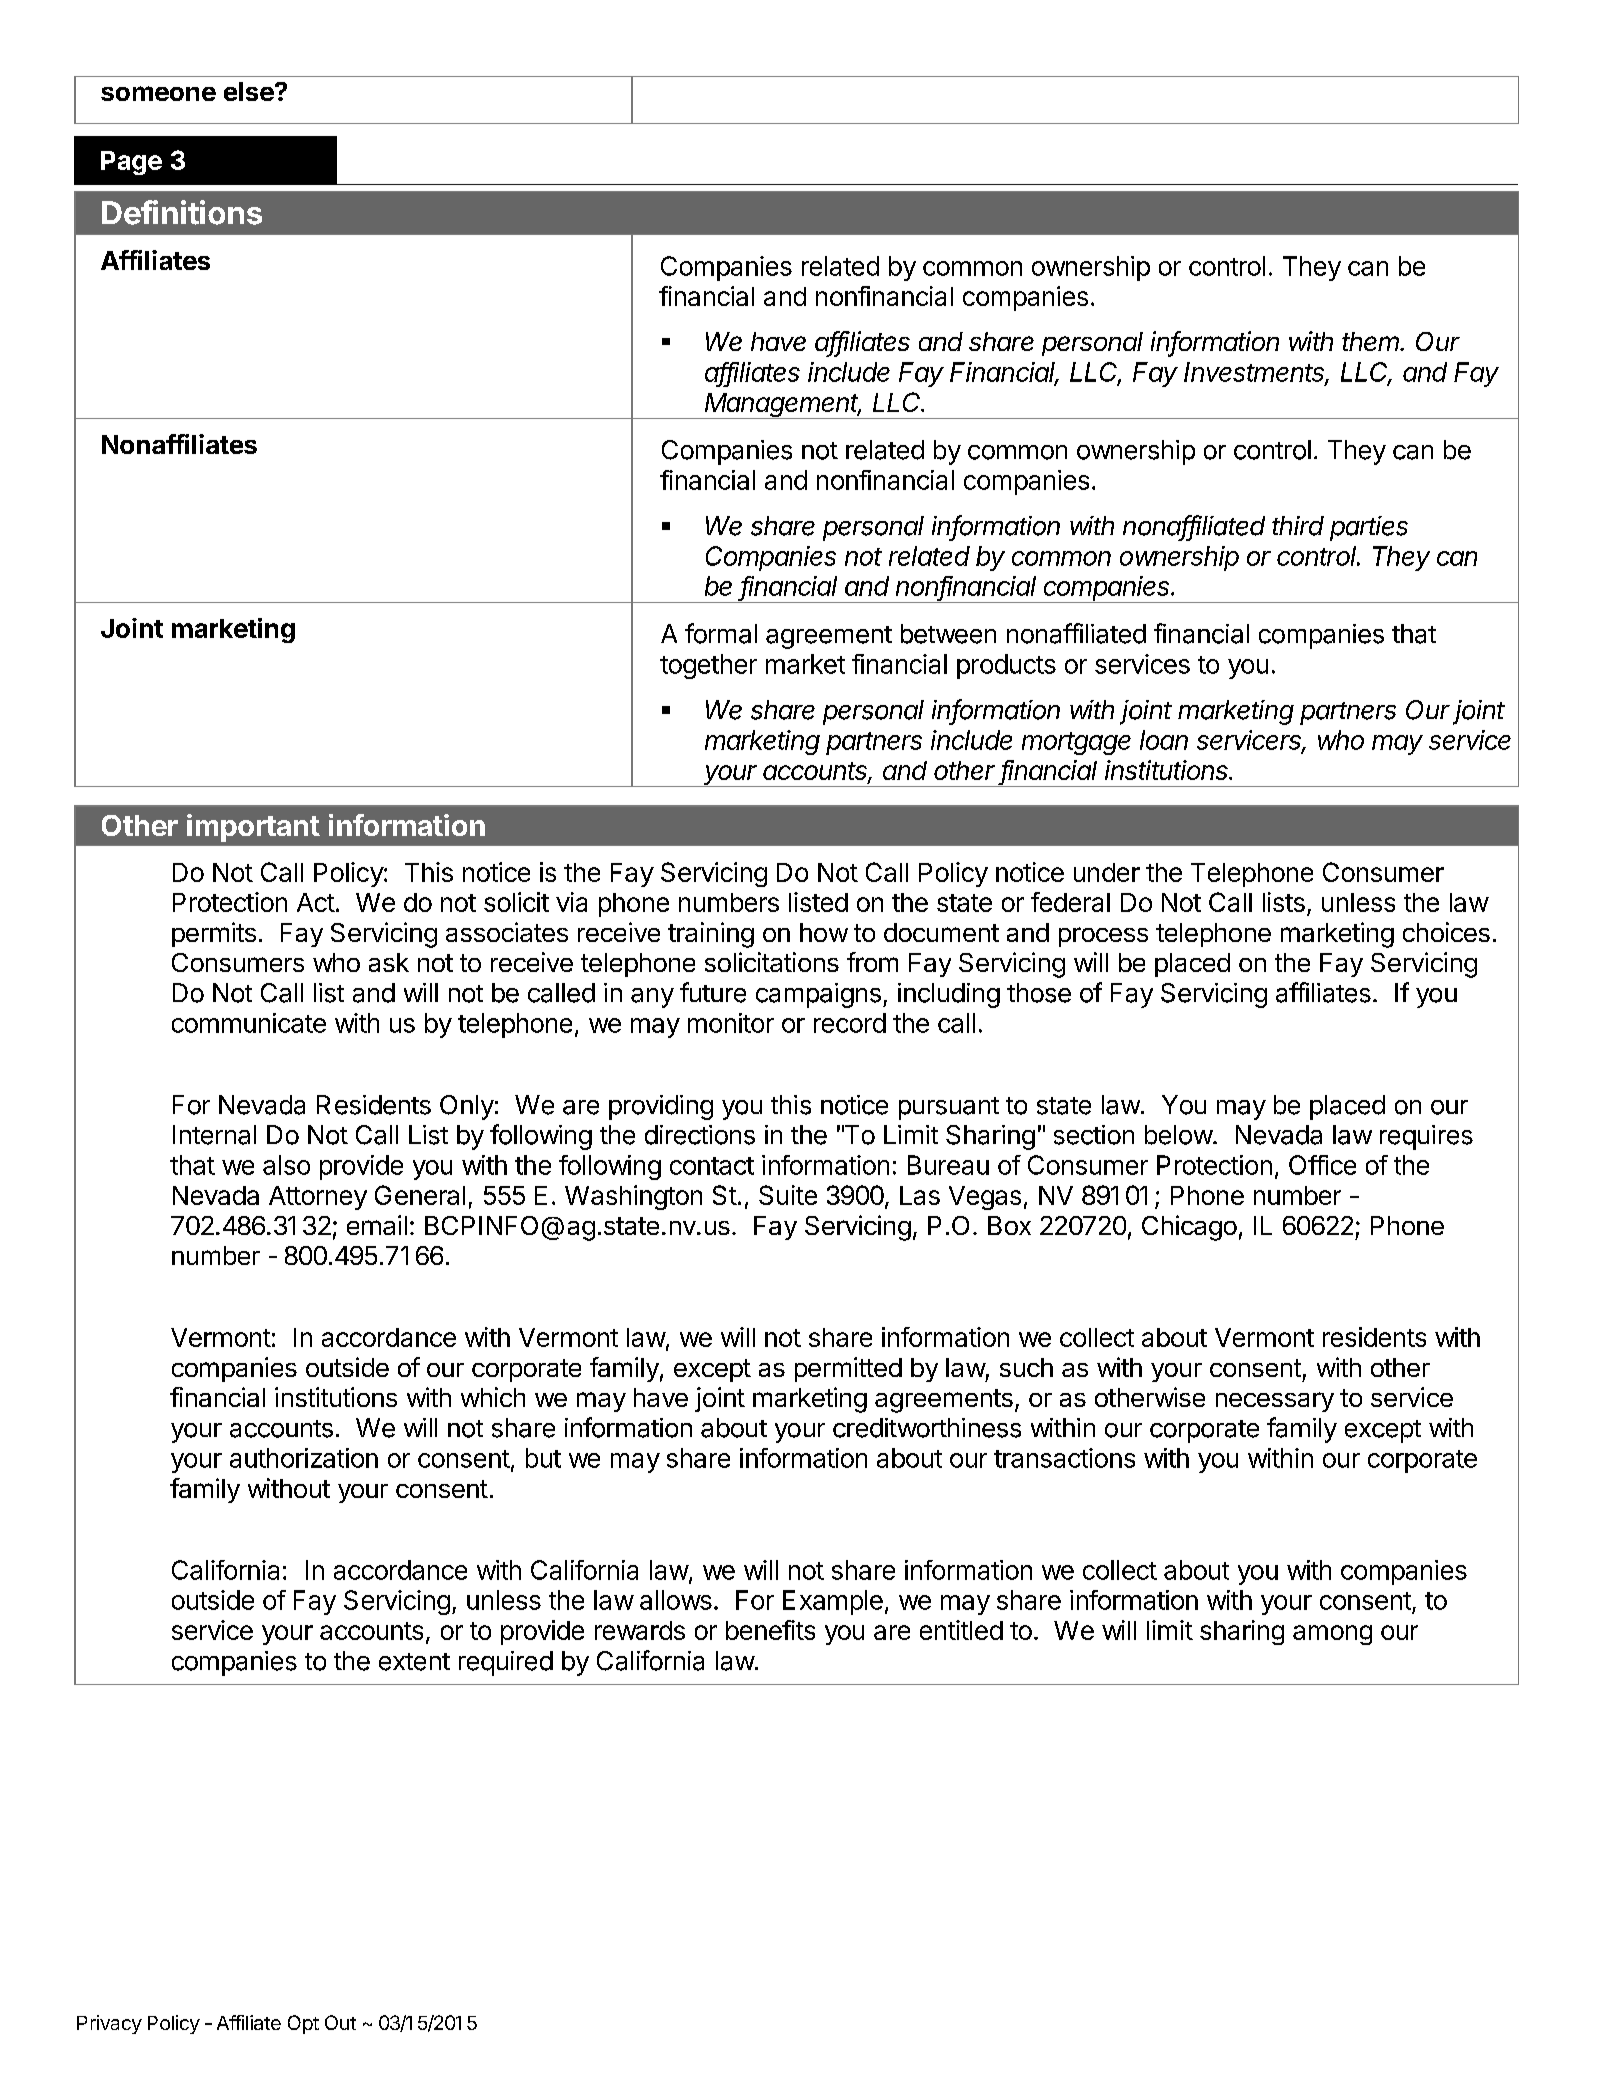 This document has height=2082, width=1609. Describe the element at coordinates (1369, 528) in the document. I see `parties` at that location.
